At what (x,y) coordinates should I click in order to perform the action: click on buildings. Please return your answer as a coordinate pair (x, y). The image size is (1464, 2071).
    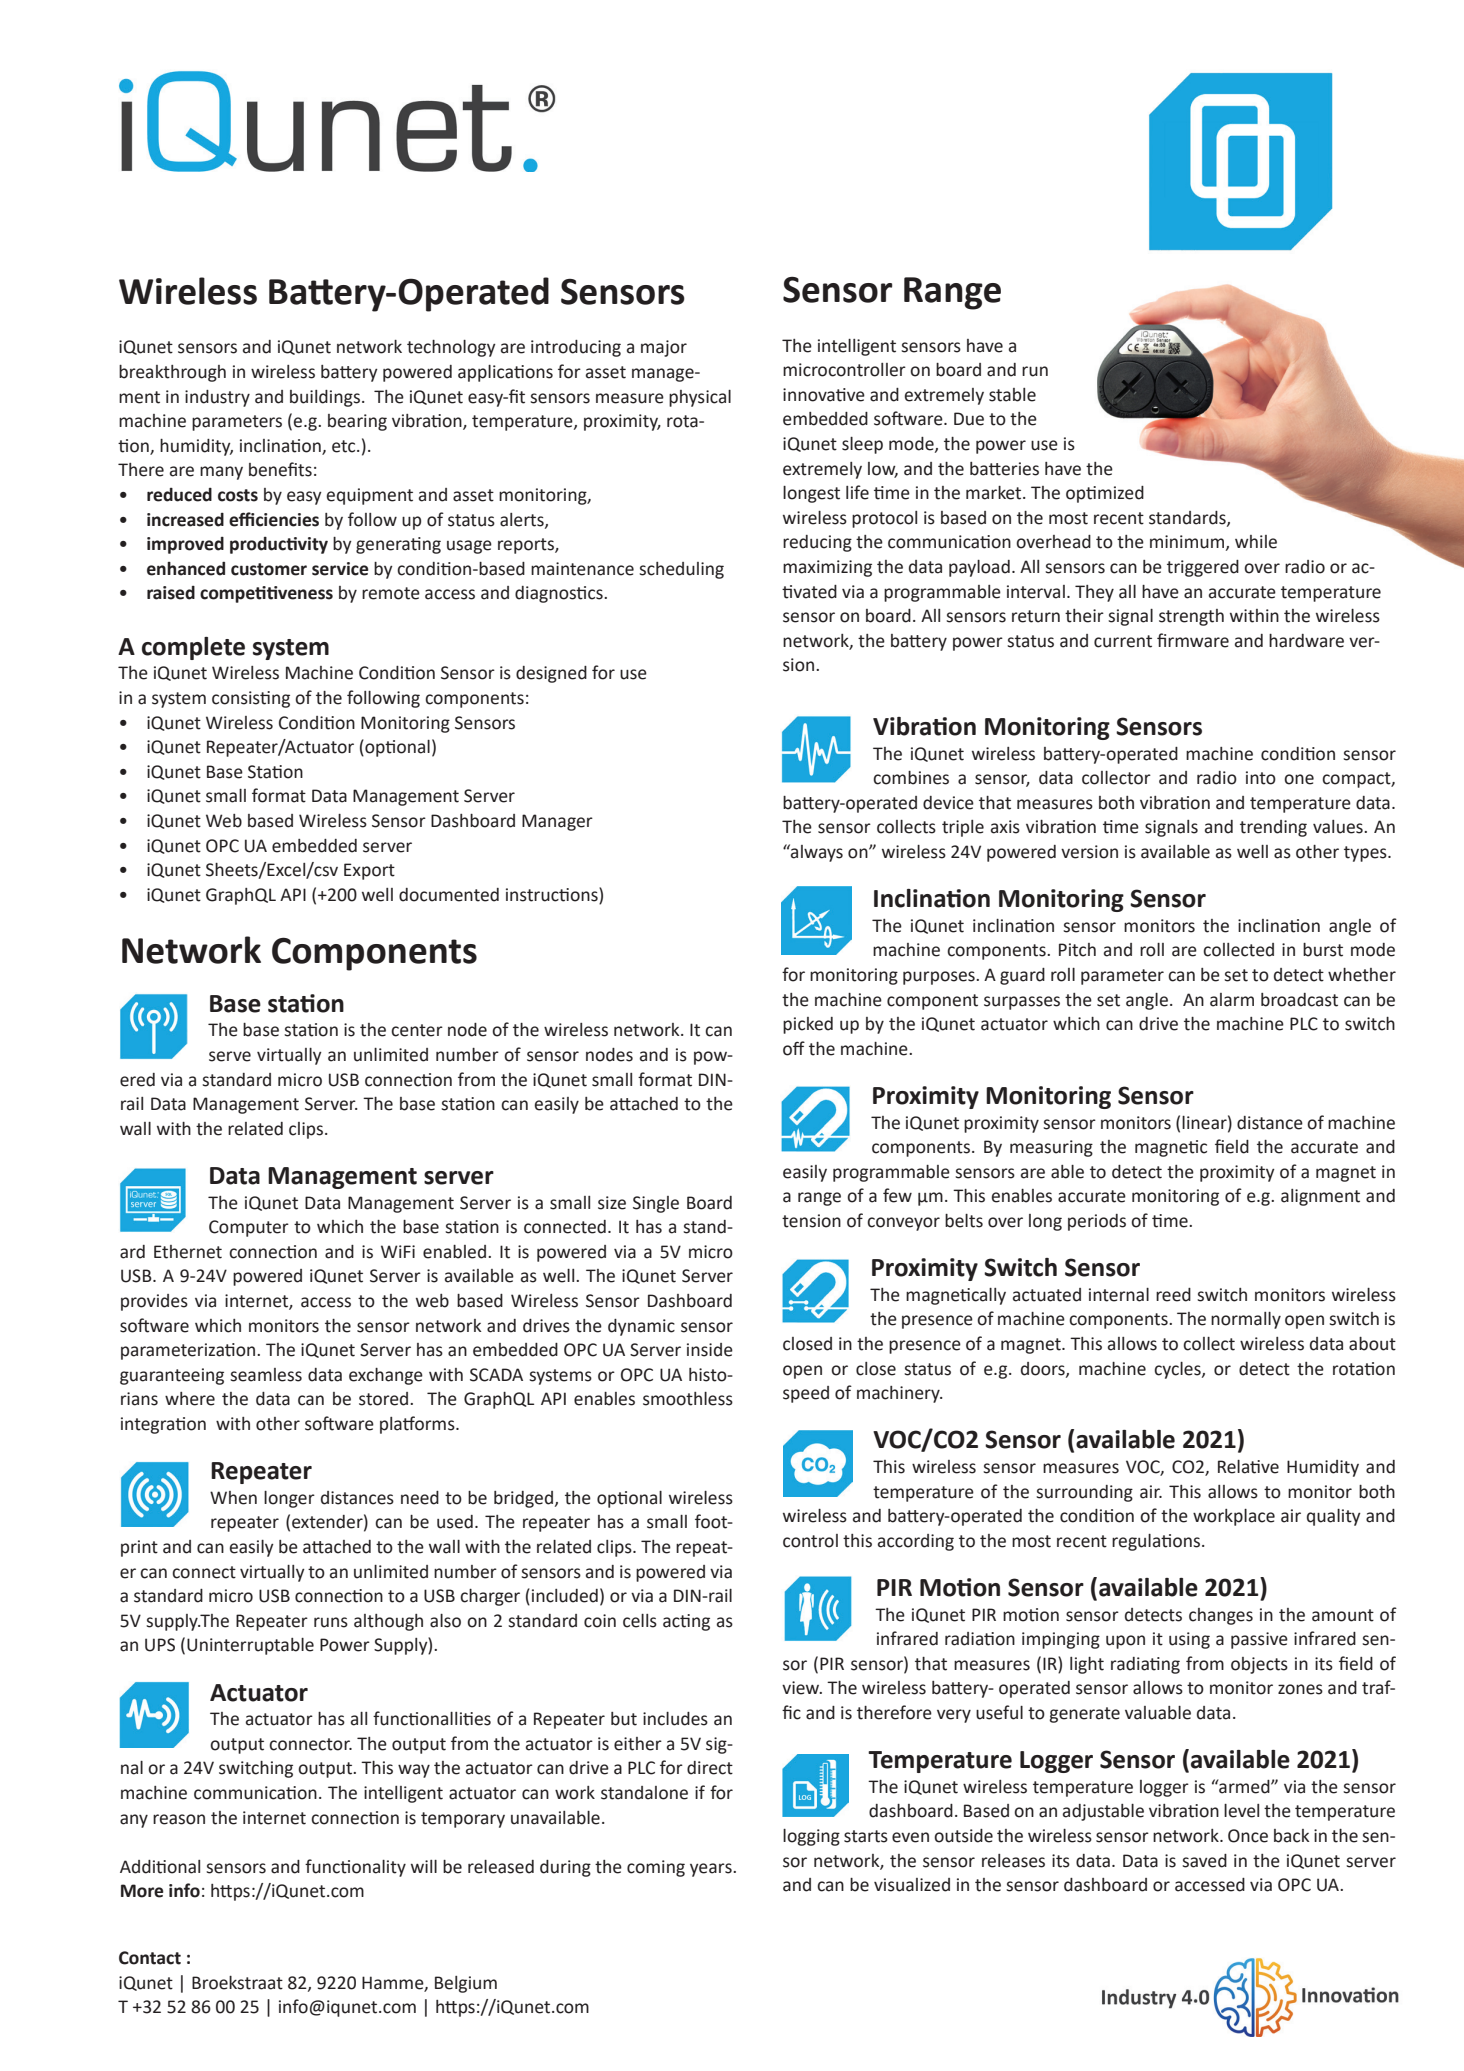
    Looking at the image, I should click on (325, 398).
